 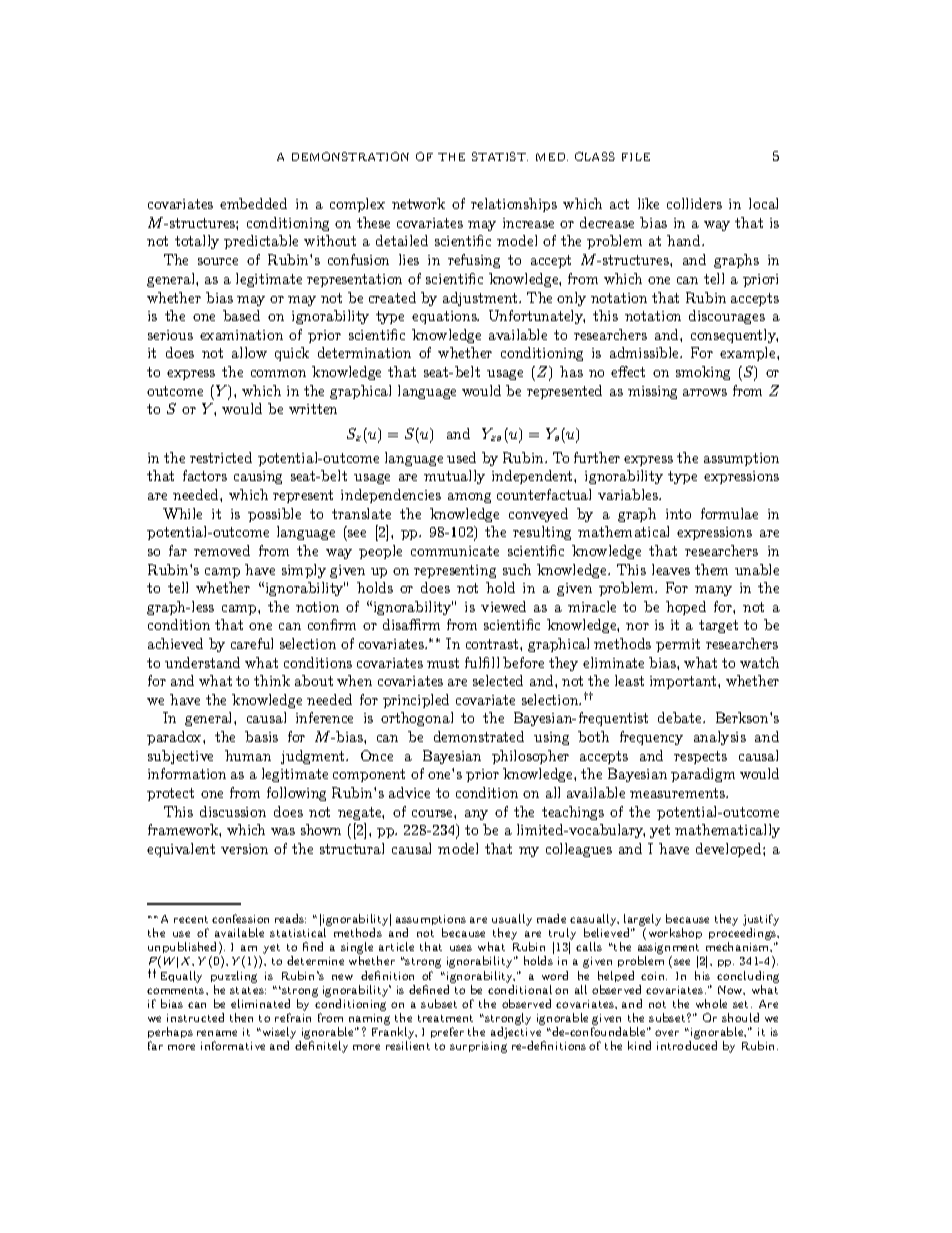 What do you see at coordinates (700, 757) in the screenshot?
I see `respects` at bounding box center [700, 757].
